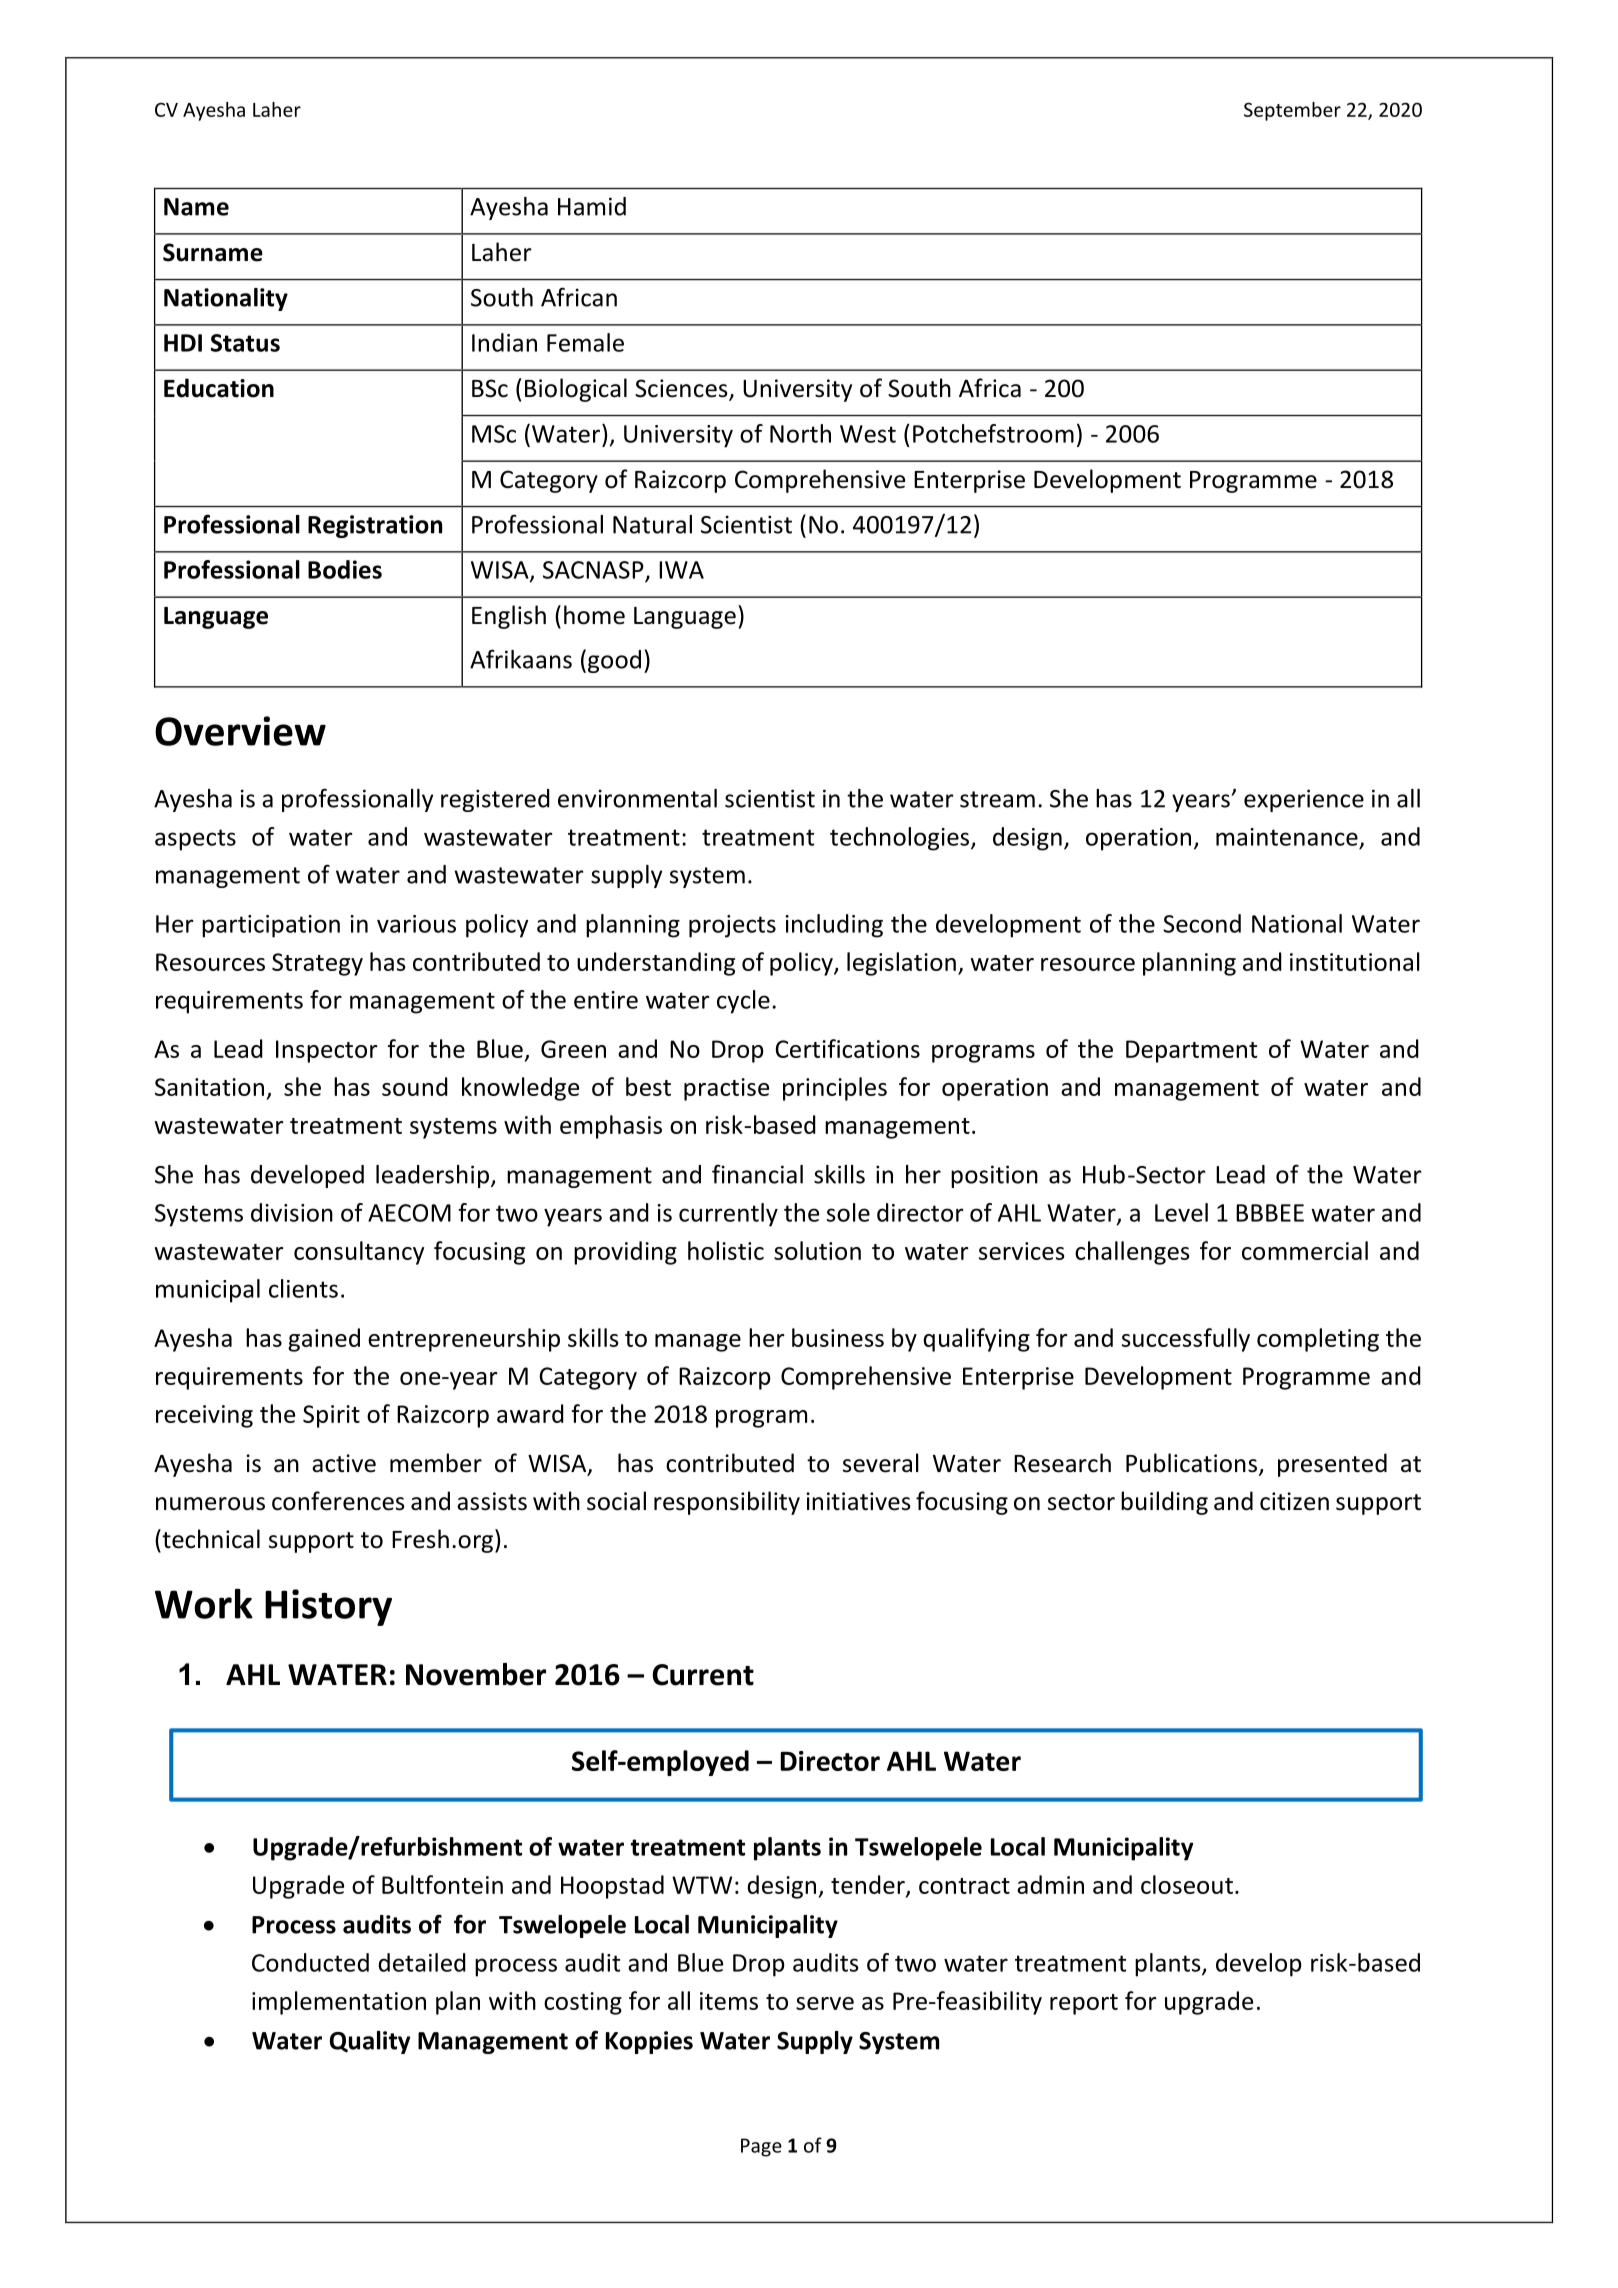 The image size is (1618, 2288). I want to click on tender, so click(869, 1885).
